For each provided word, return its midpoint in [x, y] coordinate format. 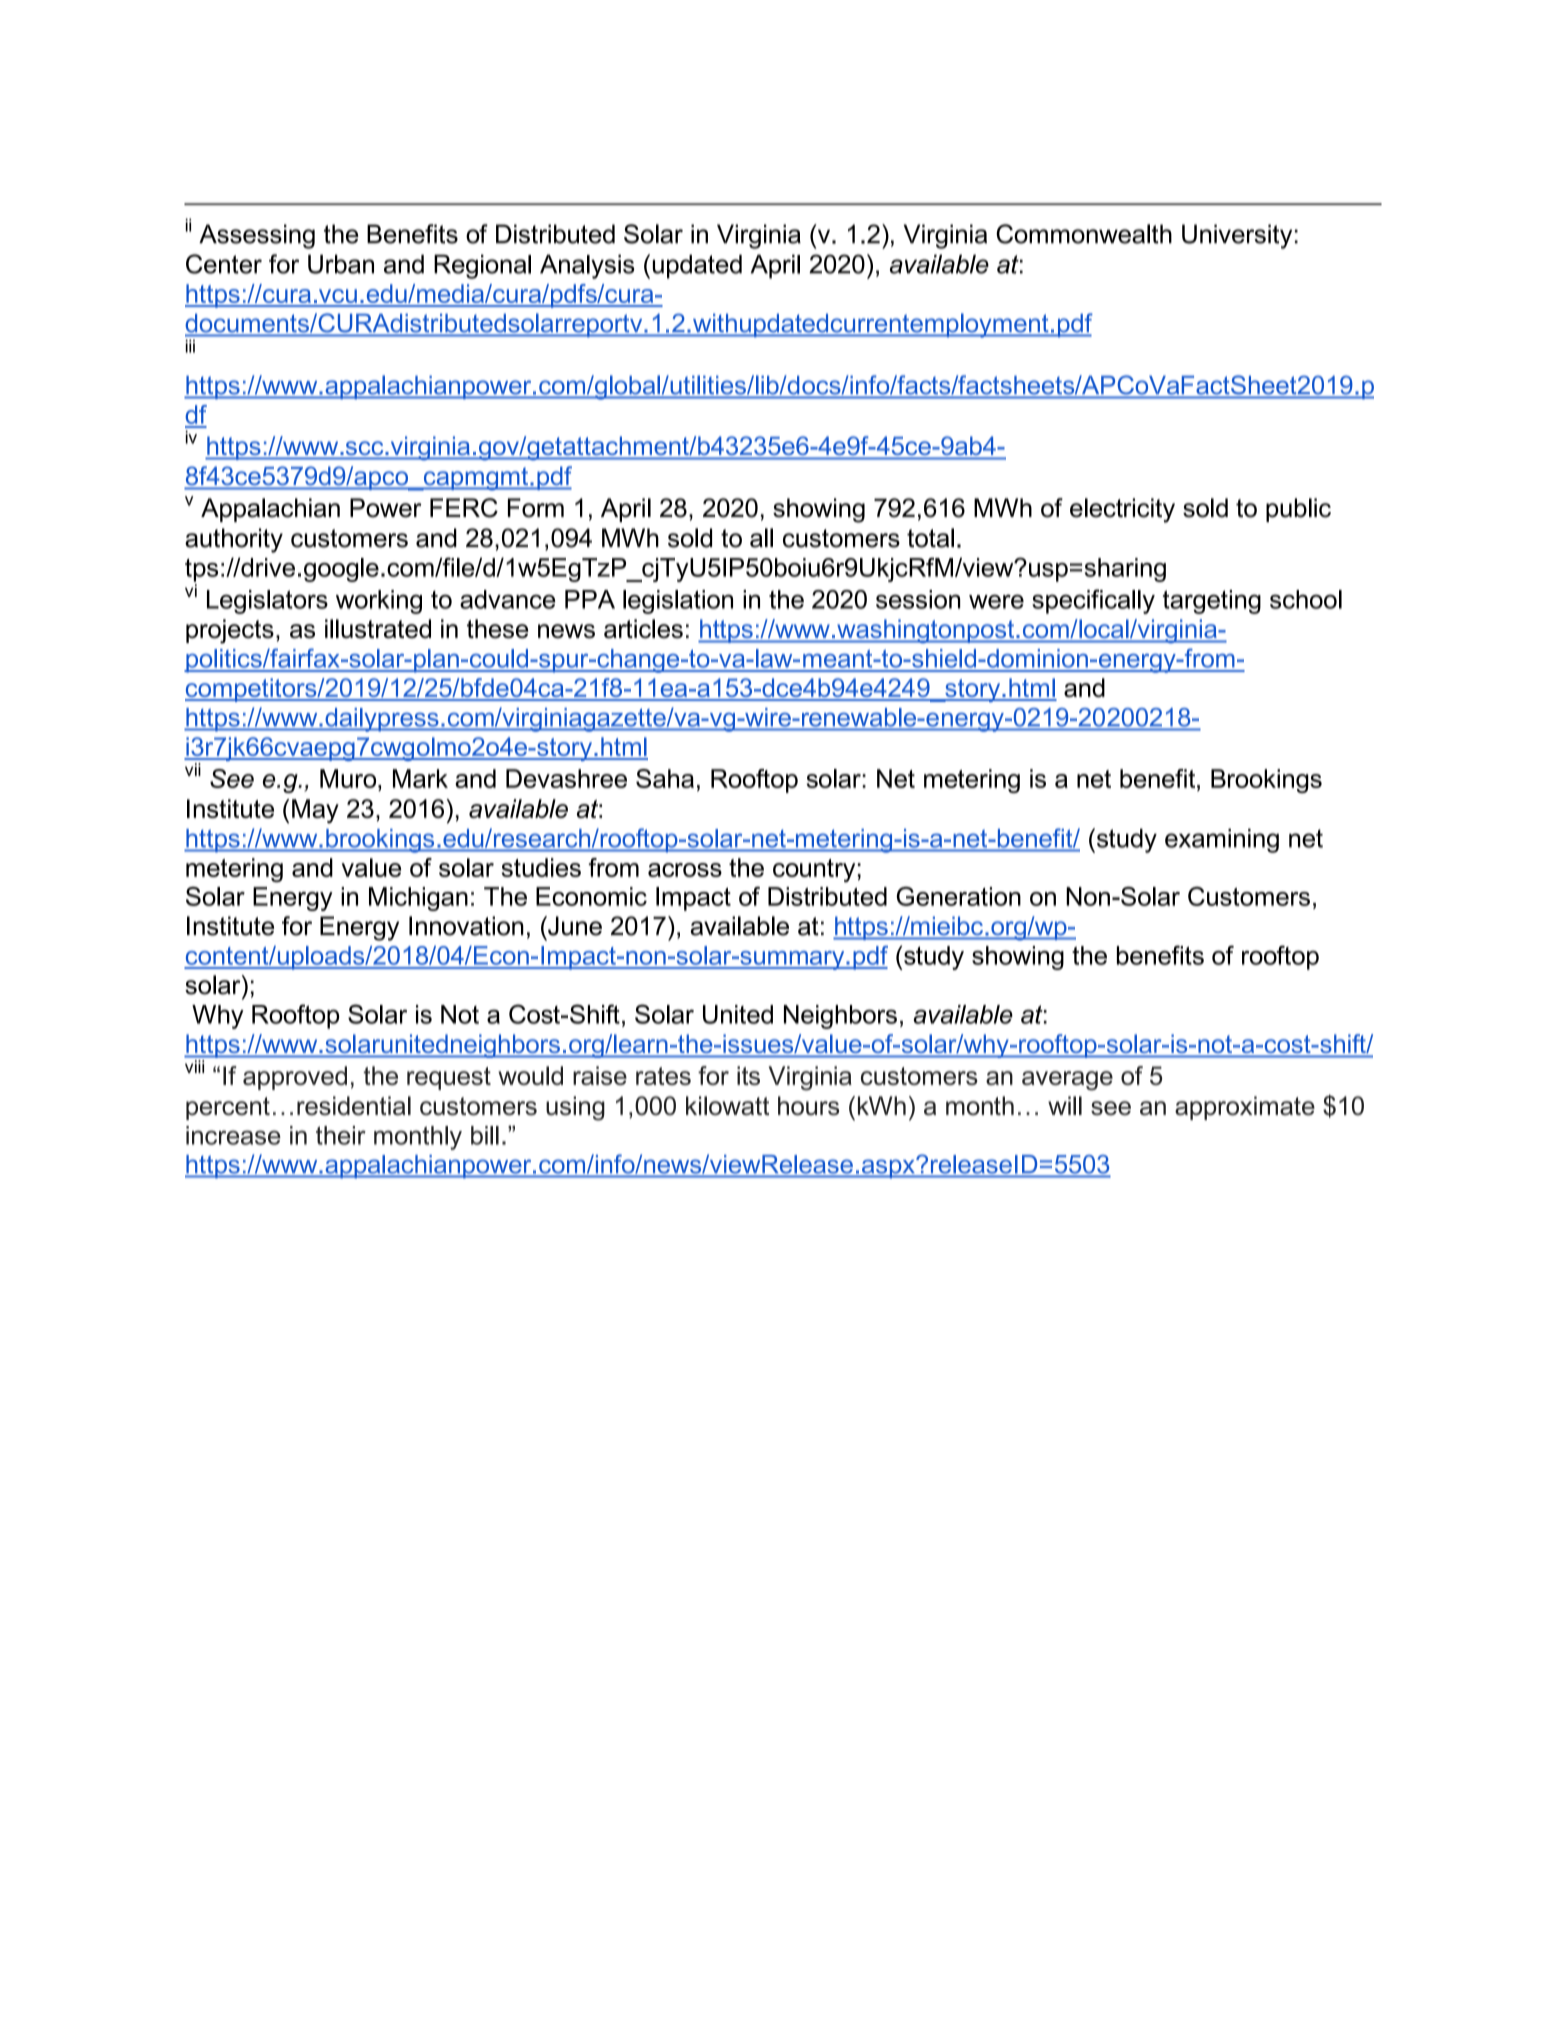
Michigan [418, 899]
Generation [959, 896]
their [341, 1135]
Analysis [587, 266]
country [814, 870]
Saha [665, 778]
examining [1222, 841]
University [1237, 236]
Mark [420, 778]
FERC [464, 508]
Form [536, 508]
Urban [341, 264]
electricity [1122, 510]
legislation [678, 602]
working [379, 602]
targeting [1212, 602]
